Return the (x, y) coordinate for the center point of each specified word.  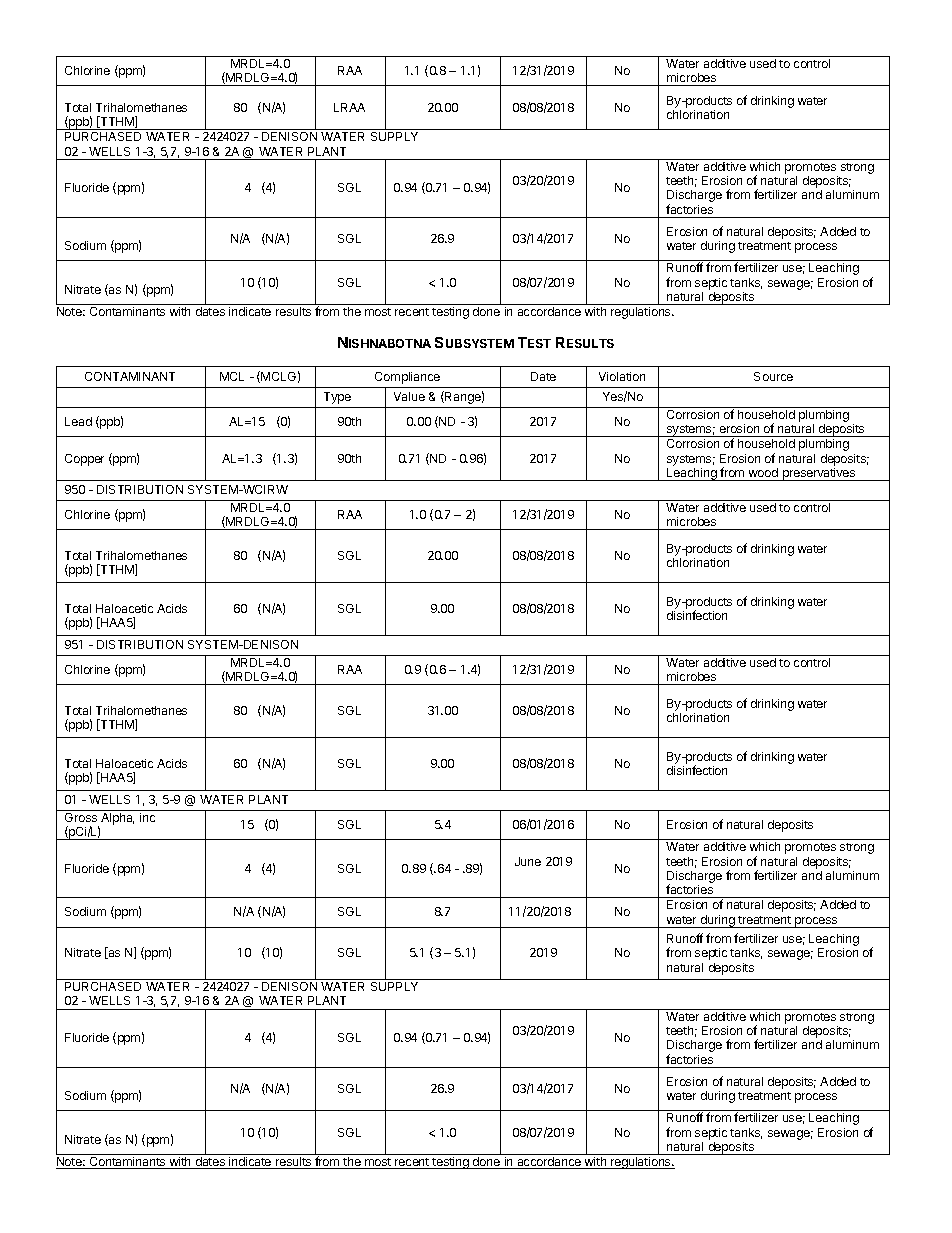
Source (773, 376)
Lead (78, 421)
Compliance (407, 378)
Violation (622, 376)
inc (147, 817)
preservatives (819, 474)
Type (337, 398)
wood (763, 472)
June (528, 861)
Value (409, 396)
